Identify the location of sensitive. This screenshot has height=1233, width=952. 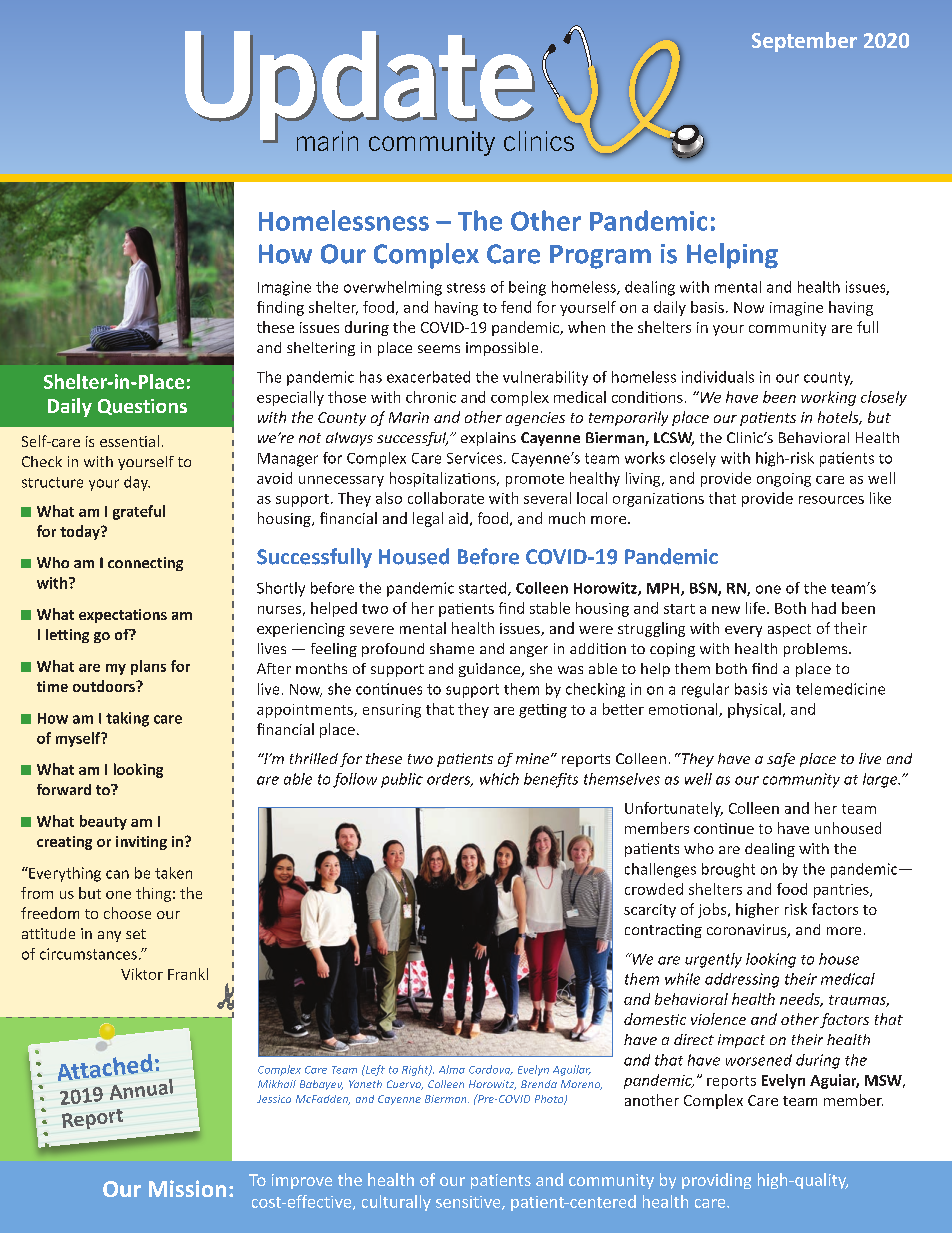
(469, 1203).
